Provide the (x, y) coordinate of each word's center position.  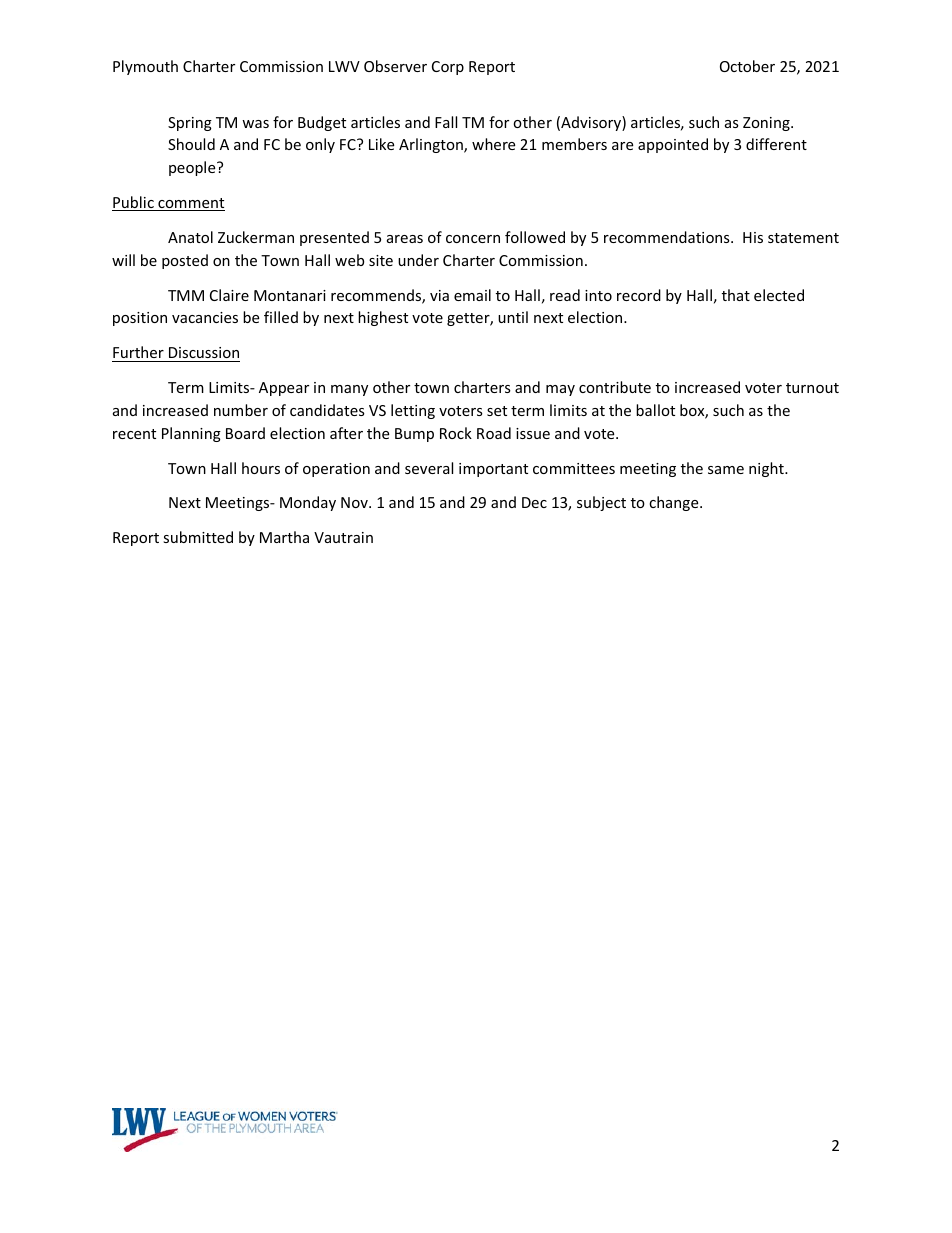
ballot (655, 410)
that (736, 295)
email (472, 295)
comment (190, 204)
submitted (198, 537)
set (497, 411)
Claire (229, 295)
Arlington (432, 145)
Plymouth (145, 67)
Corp (448, 68)
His (753, 237)
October (747, 66)
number (241, 410)
